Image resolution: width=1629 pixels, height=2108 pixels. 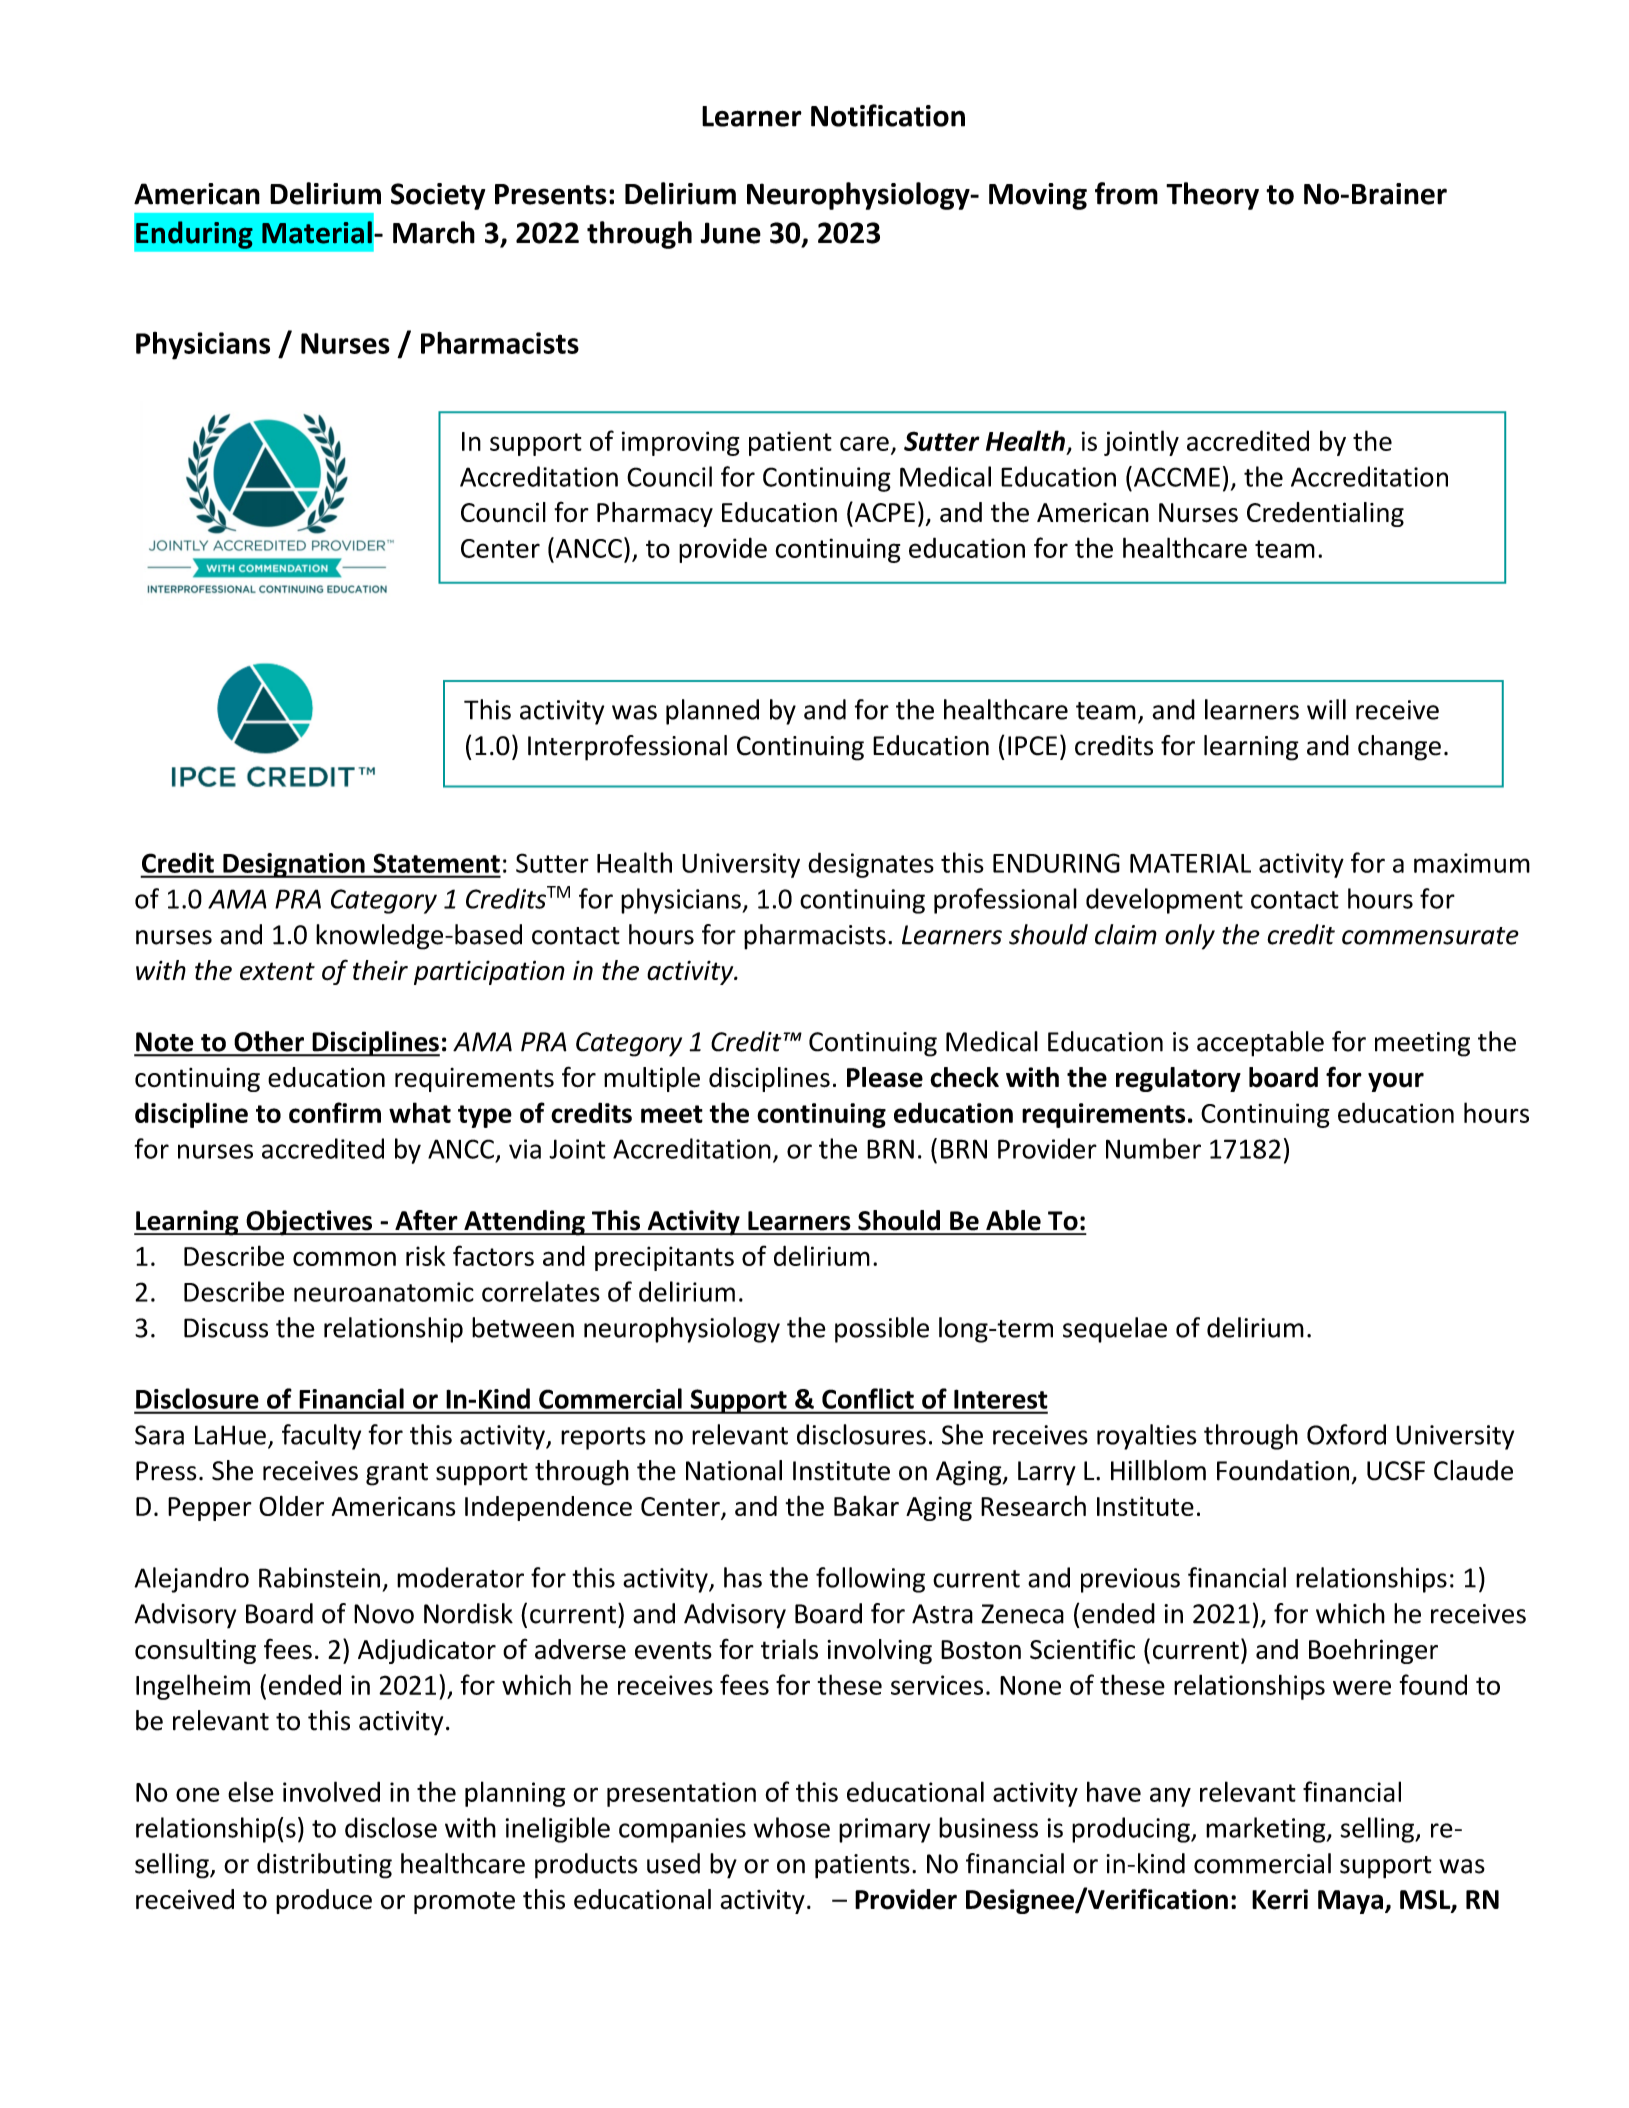 What do you see at coordinates (712, 712) in the image?
I see `planned` at bounding box center [712, 712].
